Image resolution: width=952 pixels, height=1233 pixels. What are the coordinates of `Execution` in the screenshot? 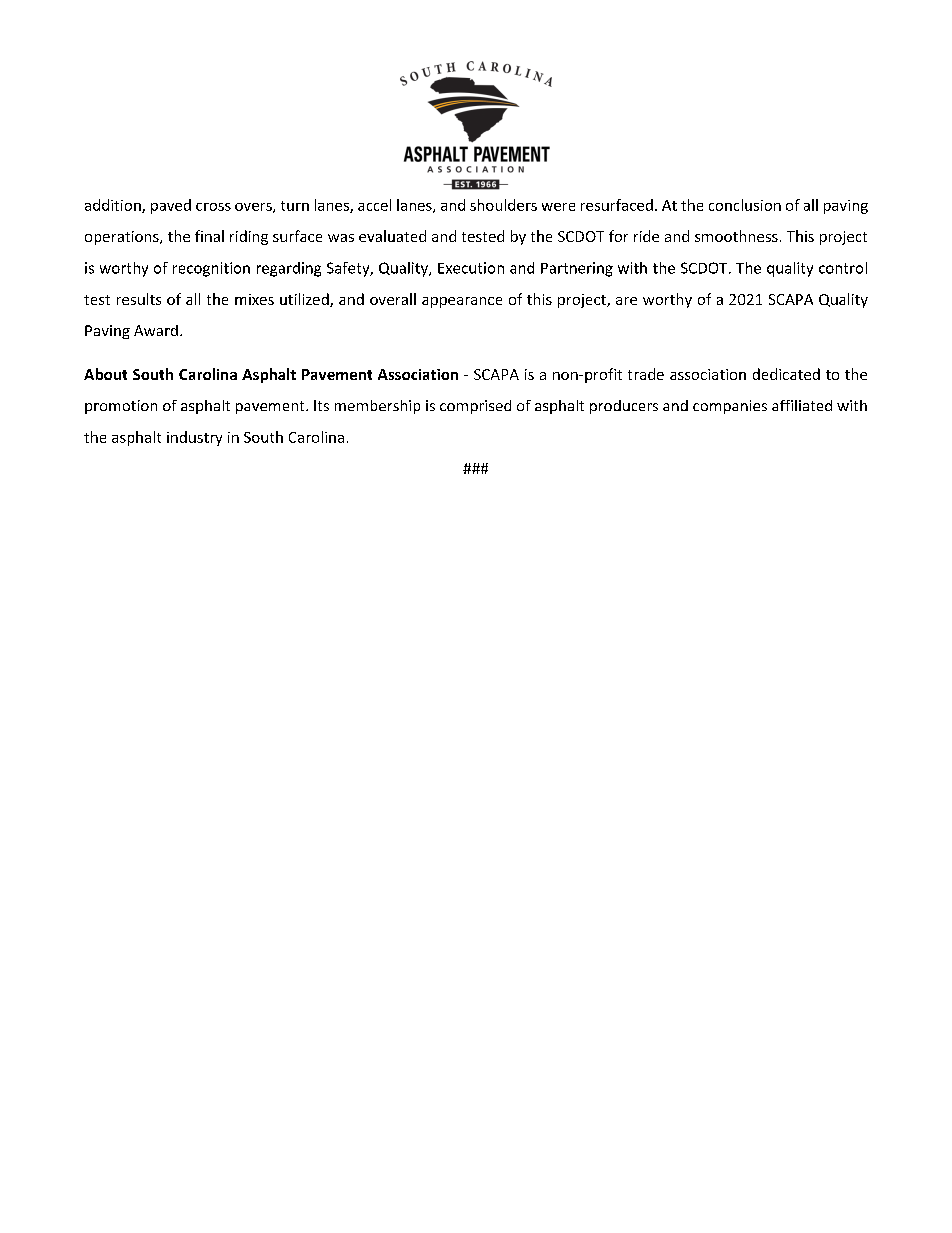 It's located at (471, 268).
